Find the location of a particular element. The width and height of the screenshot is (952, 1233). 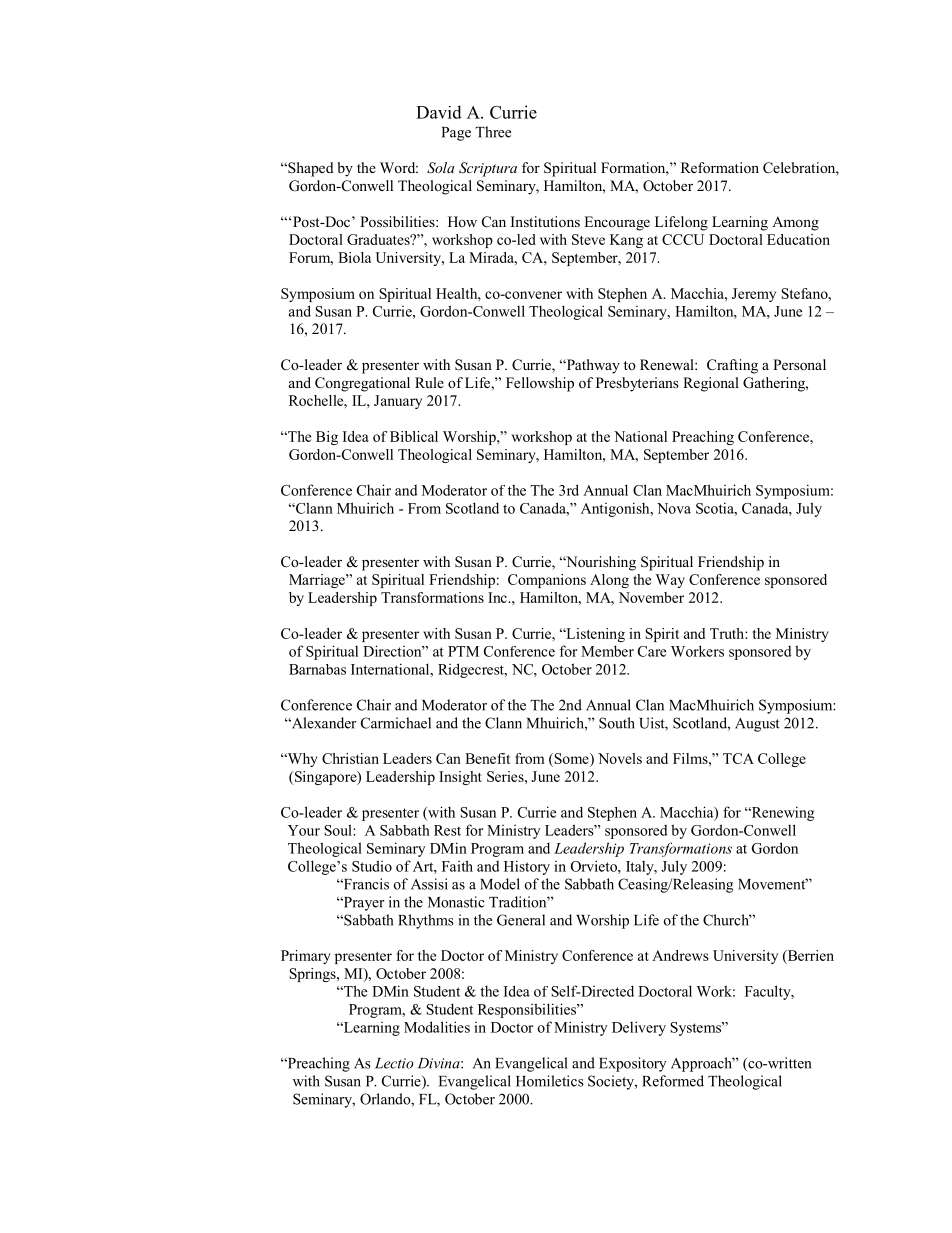

Modalities is located at coordinates (437, 1027).
